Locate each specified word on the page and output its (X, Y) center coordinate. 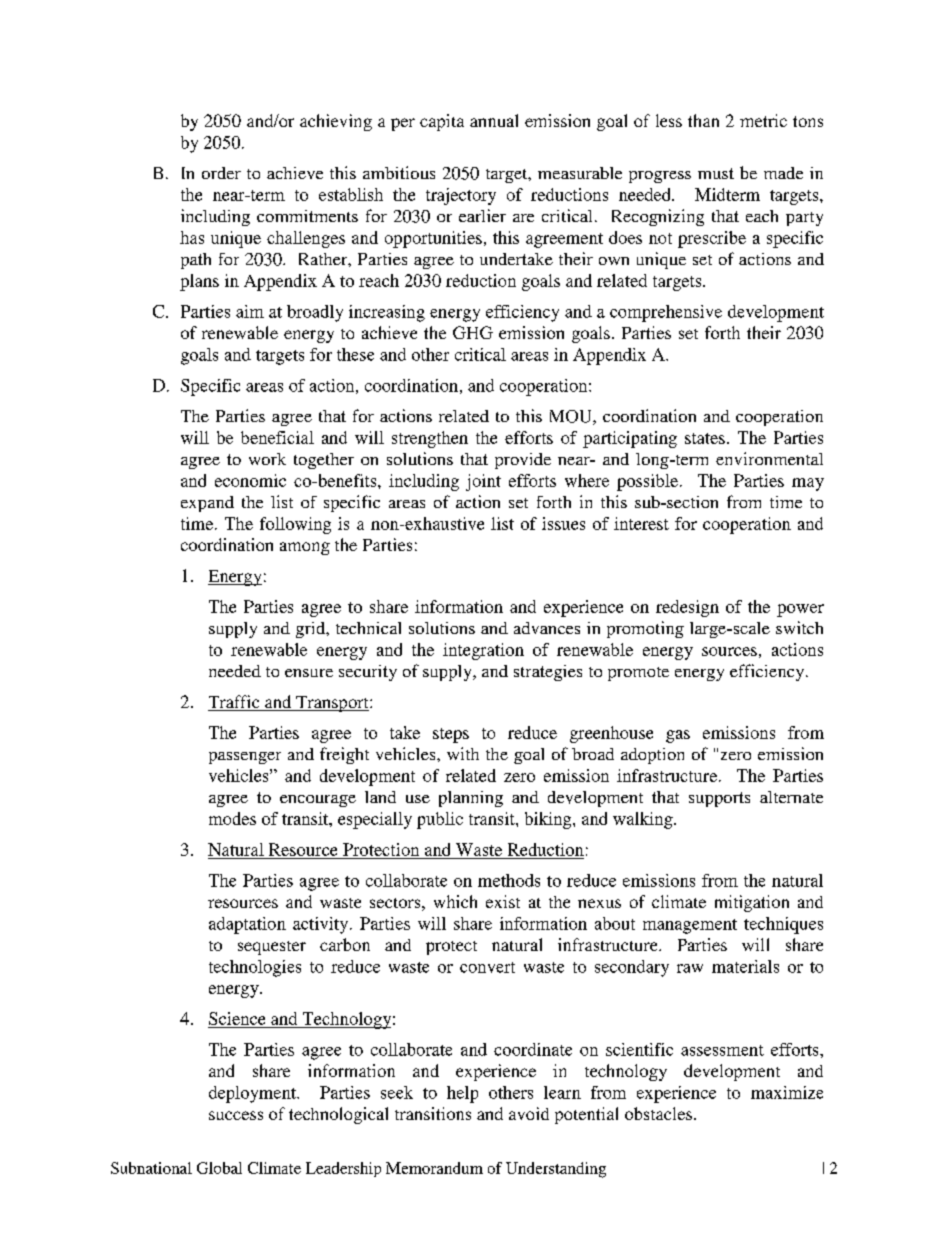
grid (312, 630)
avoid (529, 1113)
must (716, 173)
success (236, 1115)
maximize (787, 1092)
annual (494, 120)
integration (483, 651)
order (221, 173)
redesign (687, 608)
